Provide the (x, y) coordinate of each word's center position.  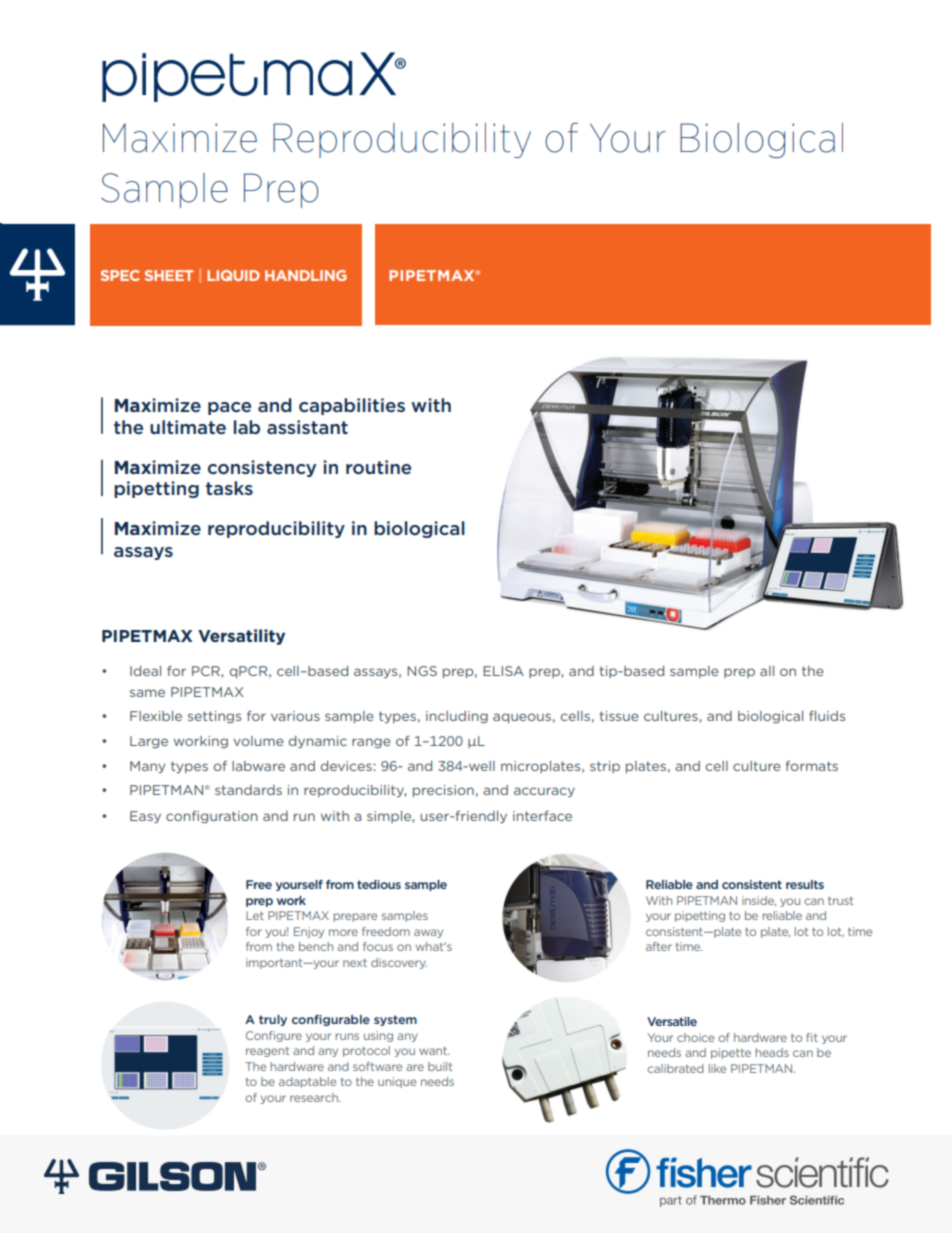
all (767, 671)
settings (214, 717)
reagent (267, 1052)
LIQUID (233, 275)
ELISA (503, 671)
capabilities (352, 406)
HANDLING (306, 275)
